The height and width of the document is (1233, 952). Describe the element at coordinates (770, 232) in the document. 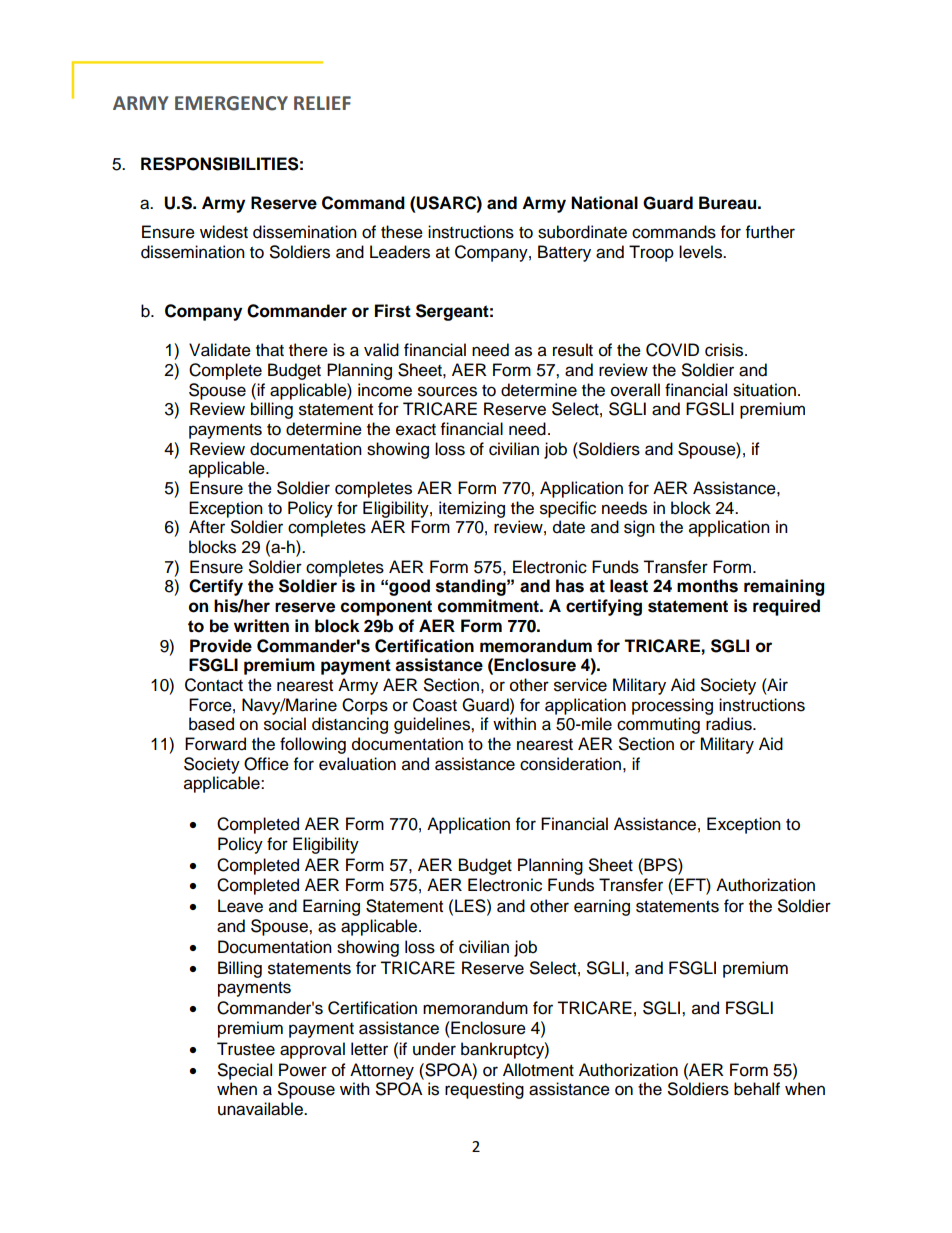

I see `further` at that location.
